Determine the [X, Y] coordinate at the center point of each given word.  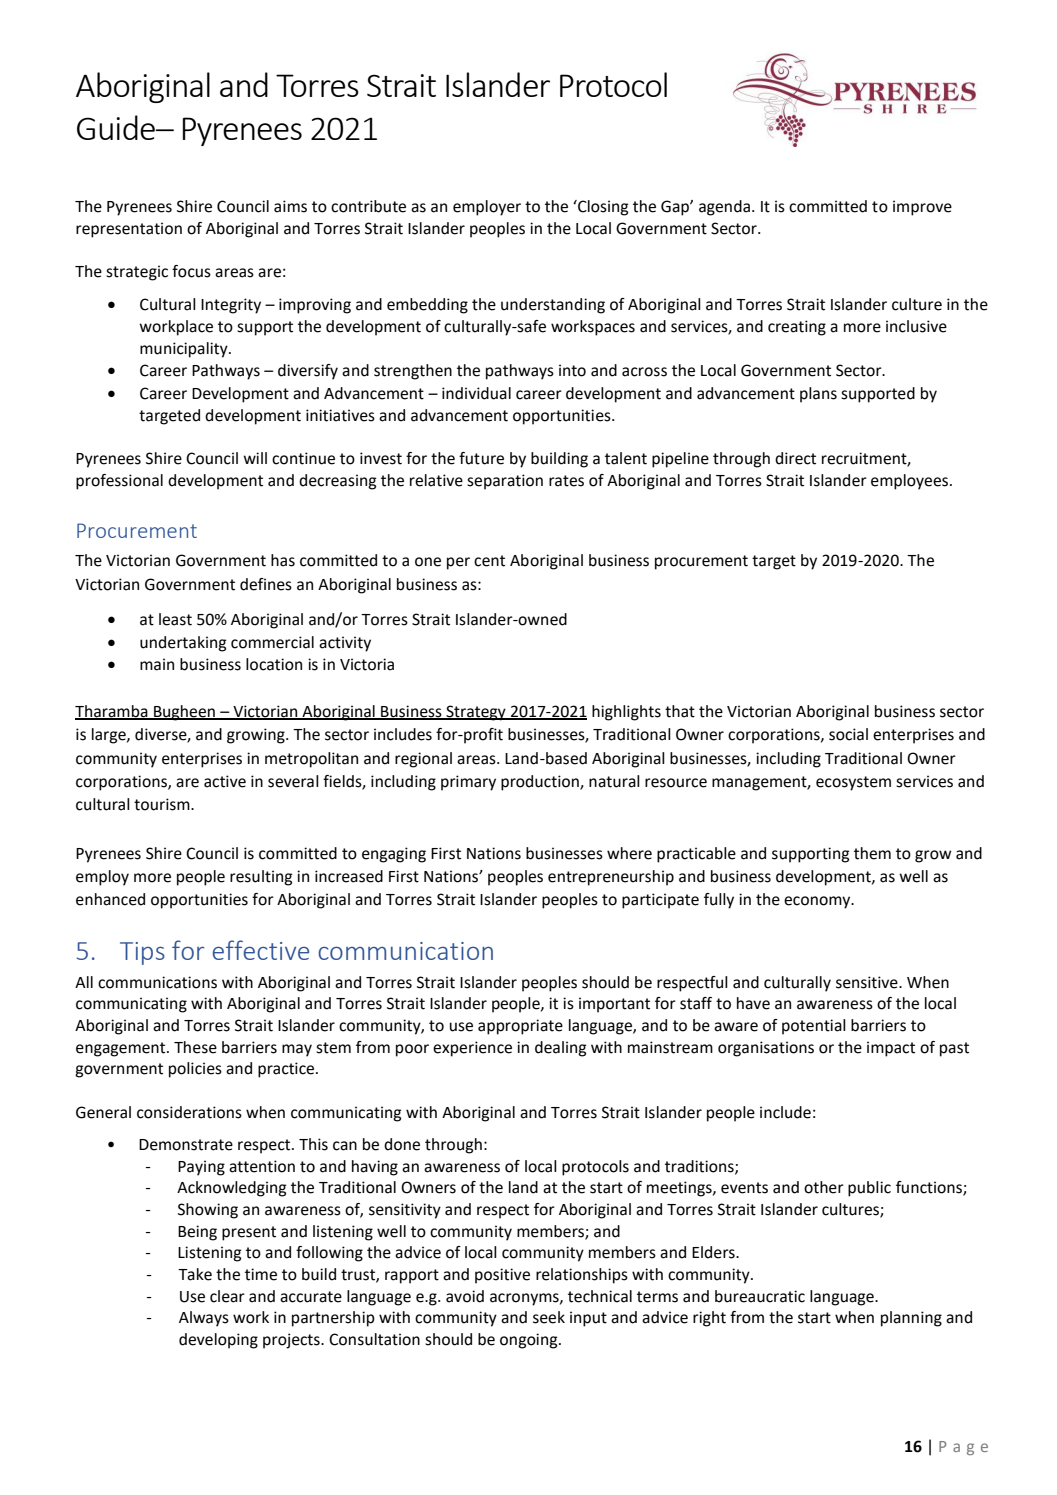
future [481, 458]
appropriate [520, 1027]
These [195, 1047]
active [225, 781]
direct [795, 458]
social [848, 734]
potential [814, 1027]
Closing [602, 208]
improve [922, 208]
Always [204, 1319]
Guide [117, 127]
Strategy [476, 713]
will [255, 458]
